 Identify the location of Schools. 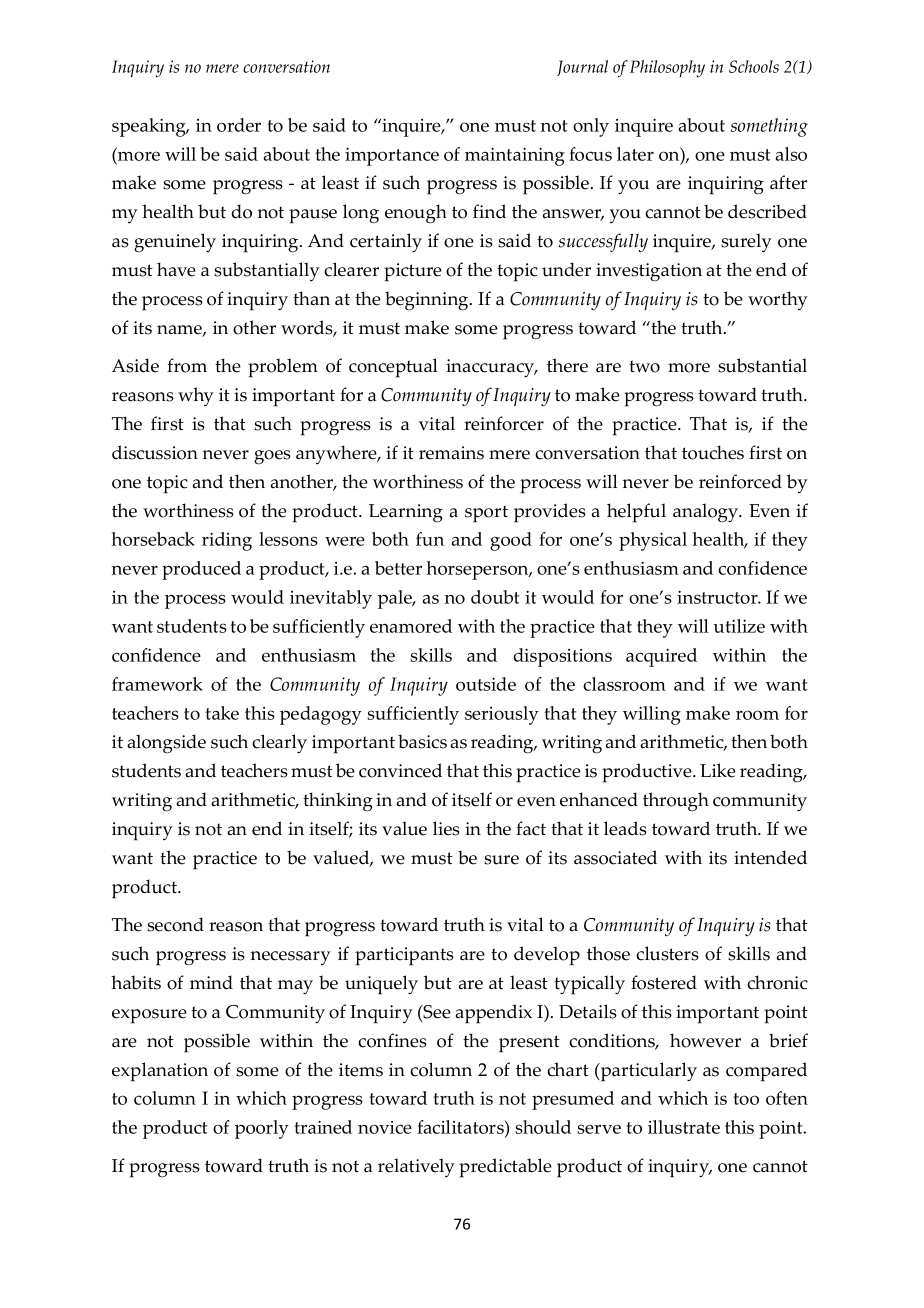
(754, 66).
